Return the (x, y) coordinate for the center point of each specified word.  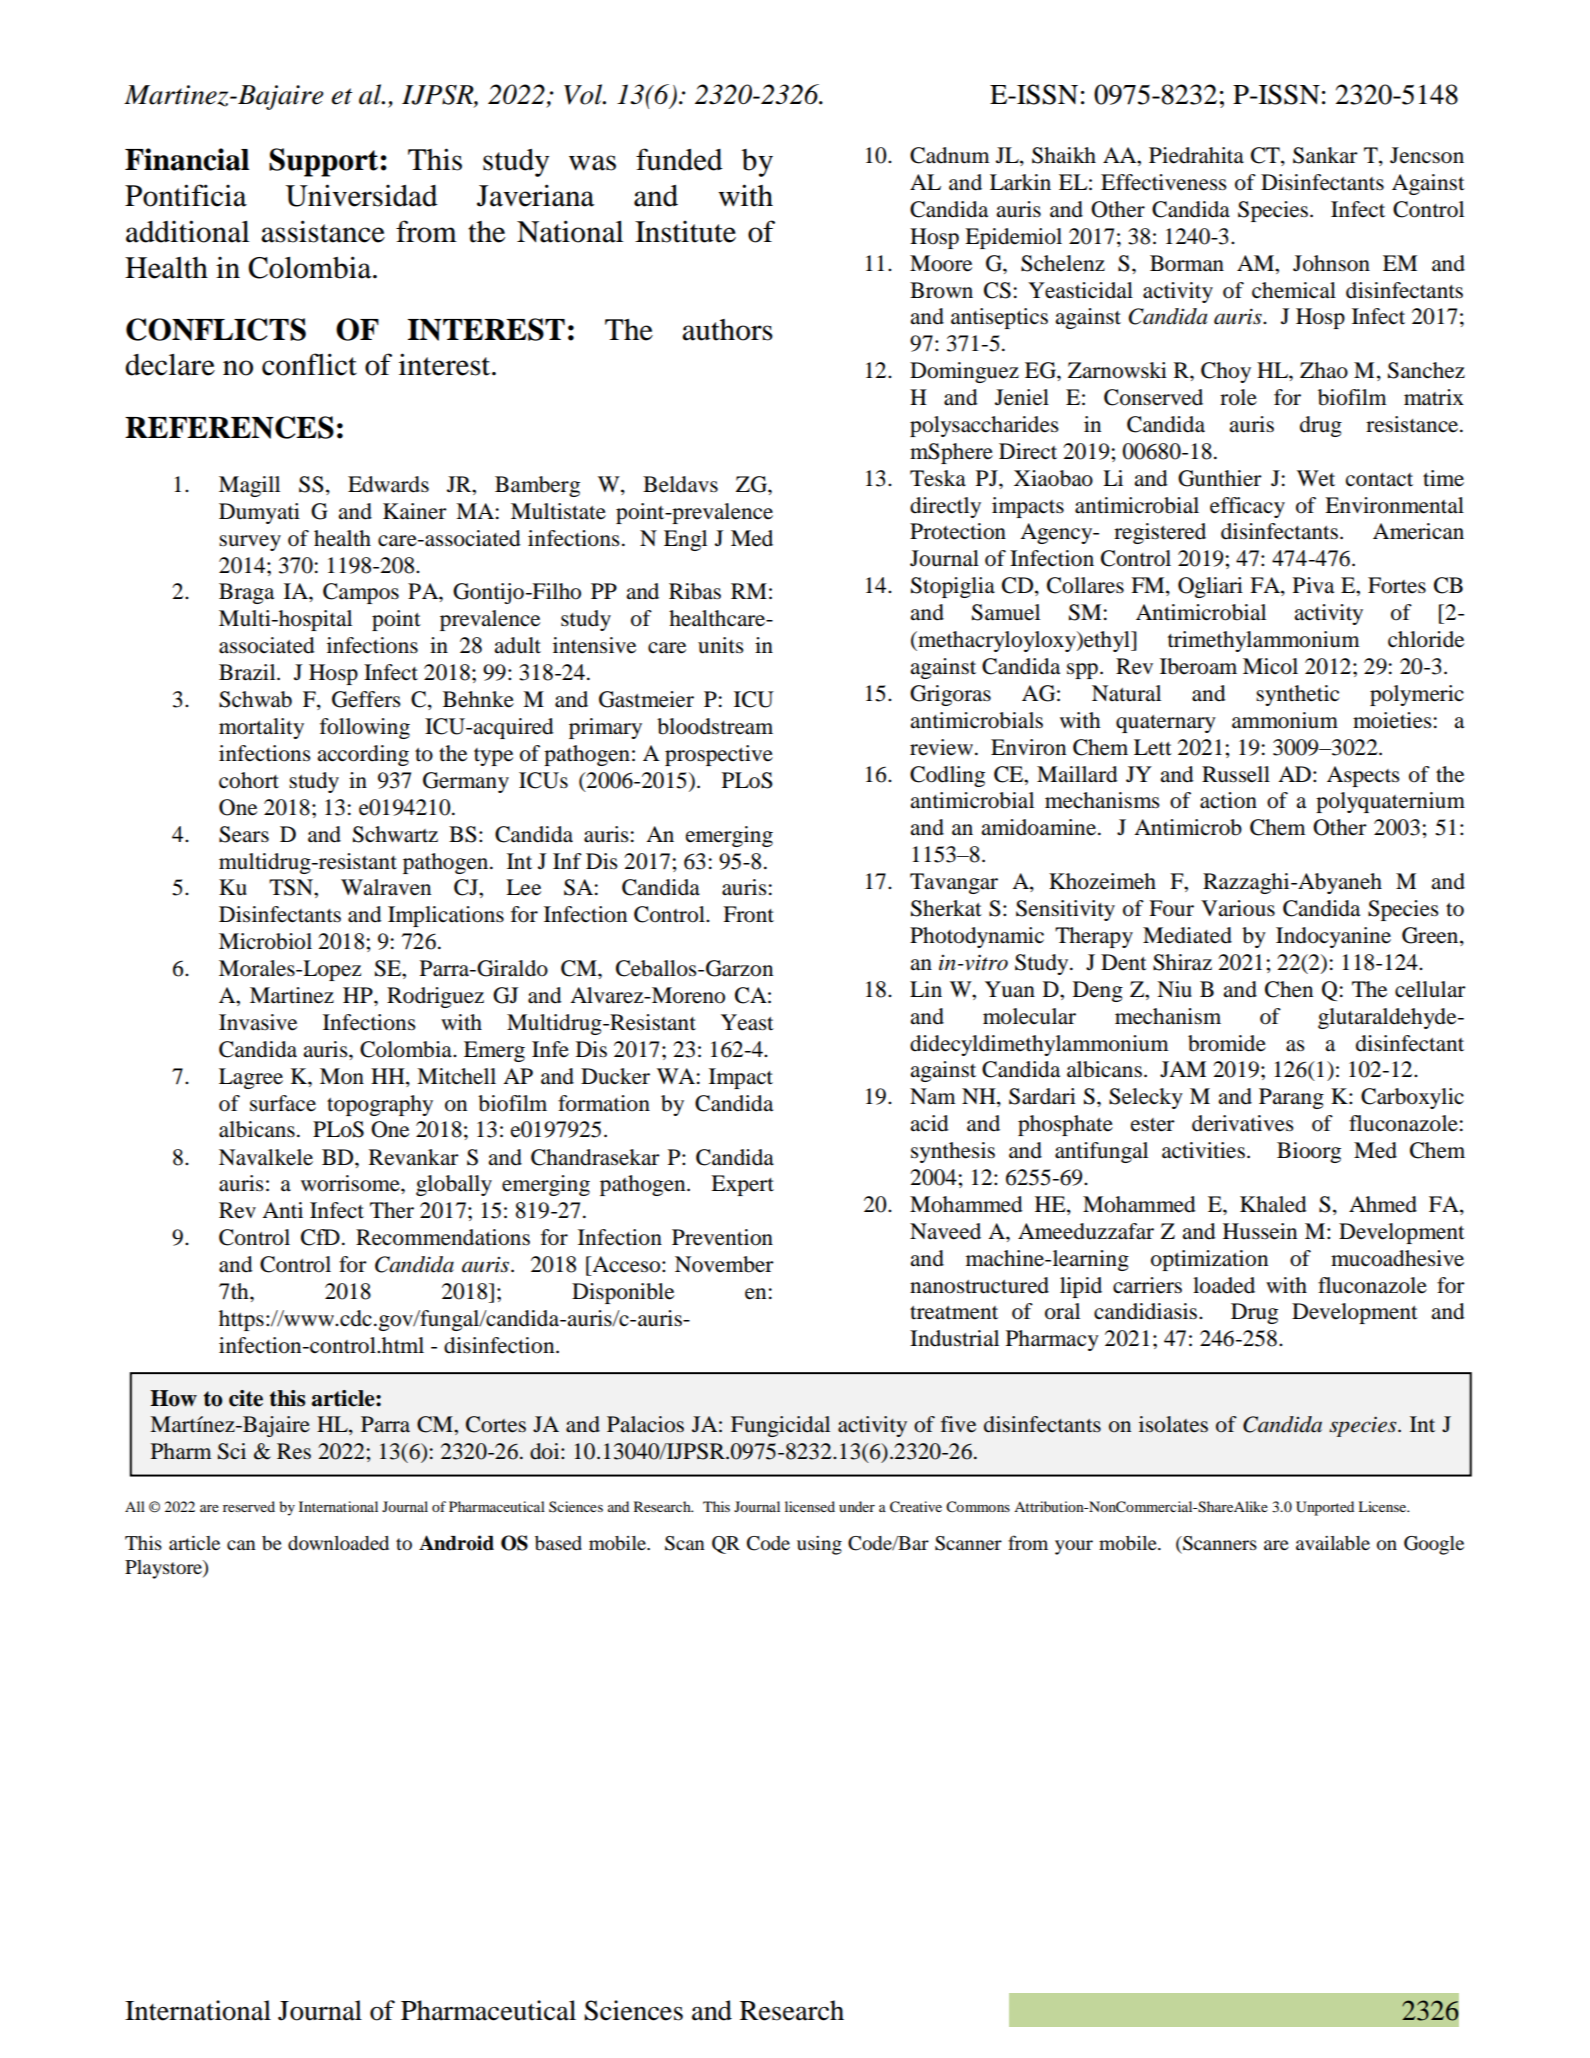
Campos (361, 593)
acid (929, 1123)
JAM (1183, 1069)
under (857, 1506)
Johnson (1331, 263)
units (721, 645)
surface (283, 1103)
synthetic (1297, 695)
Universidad (361, 195)
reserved (249, 1506)
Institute (685, 232)
